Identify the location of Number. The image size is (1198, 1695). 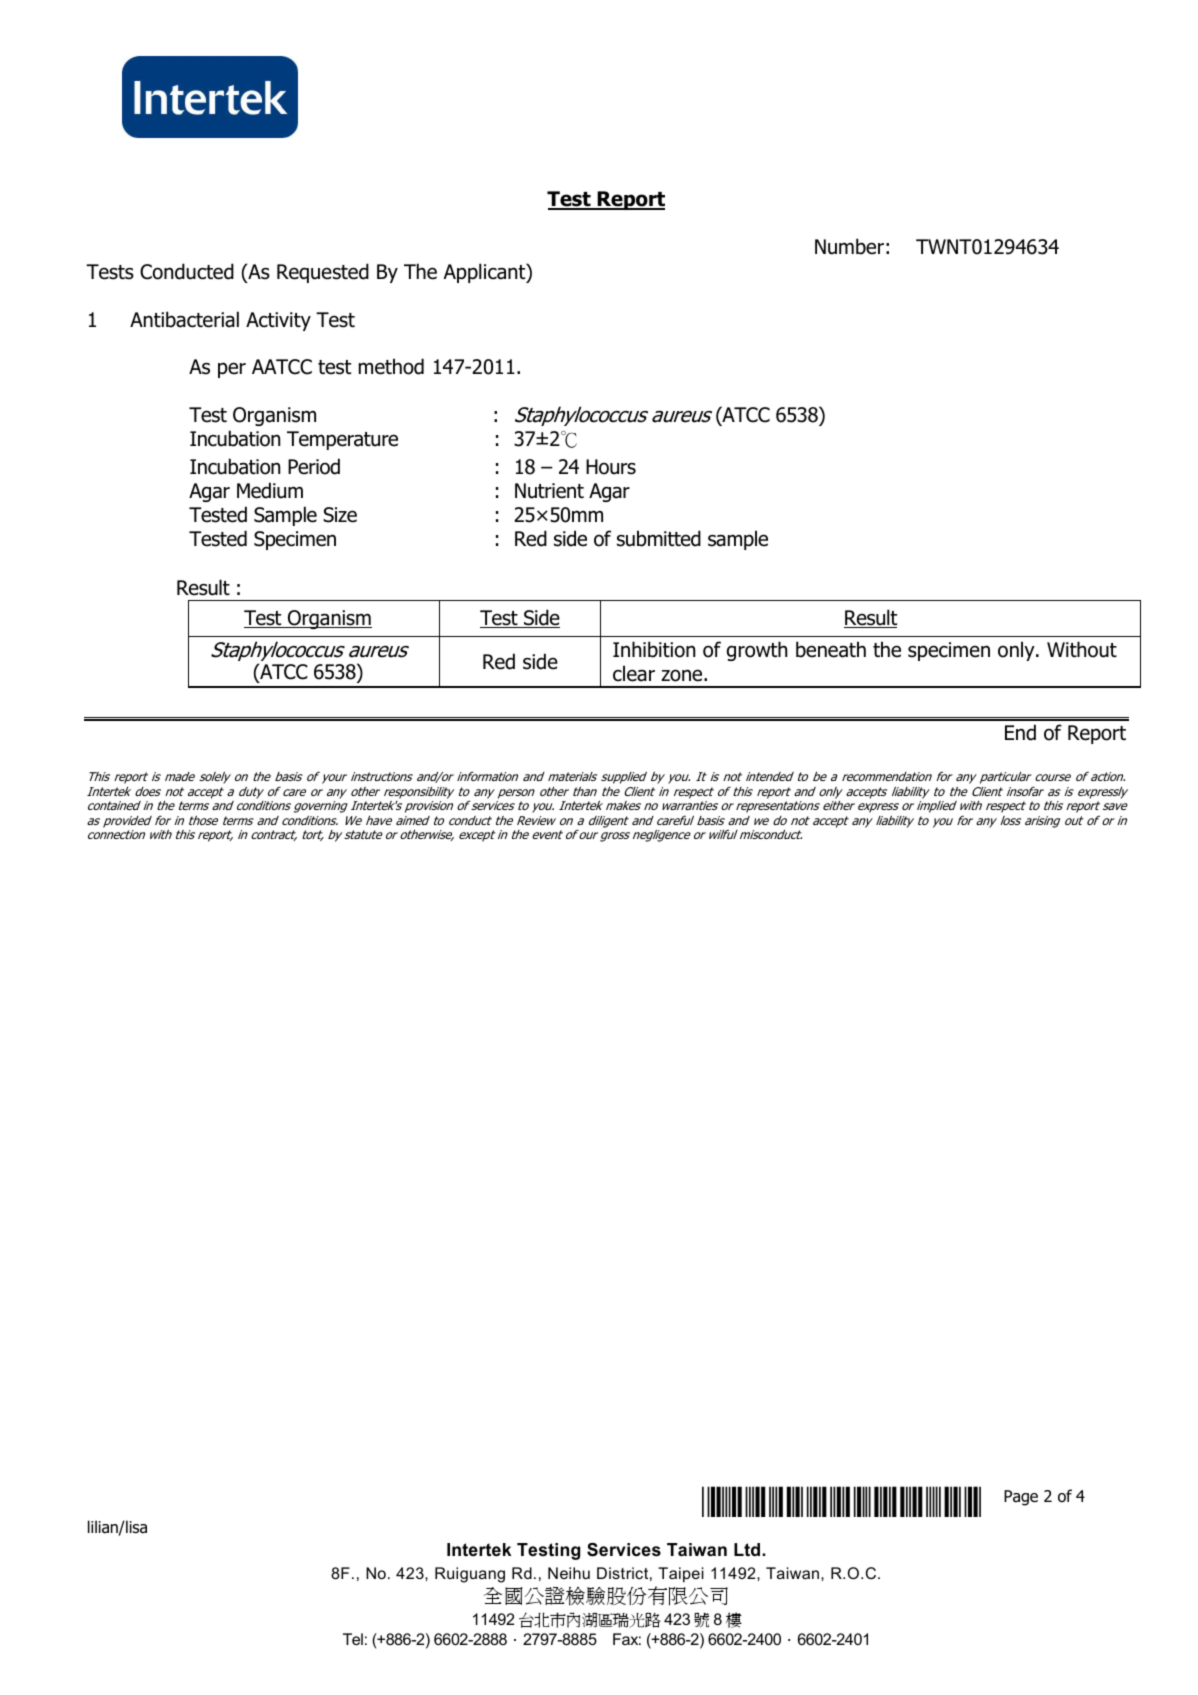
(849, 246).
